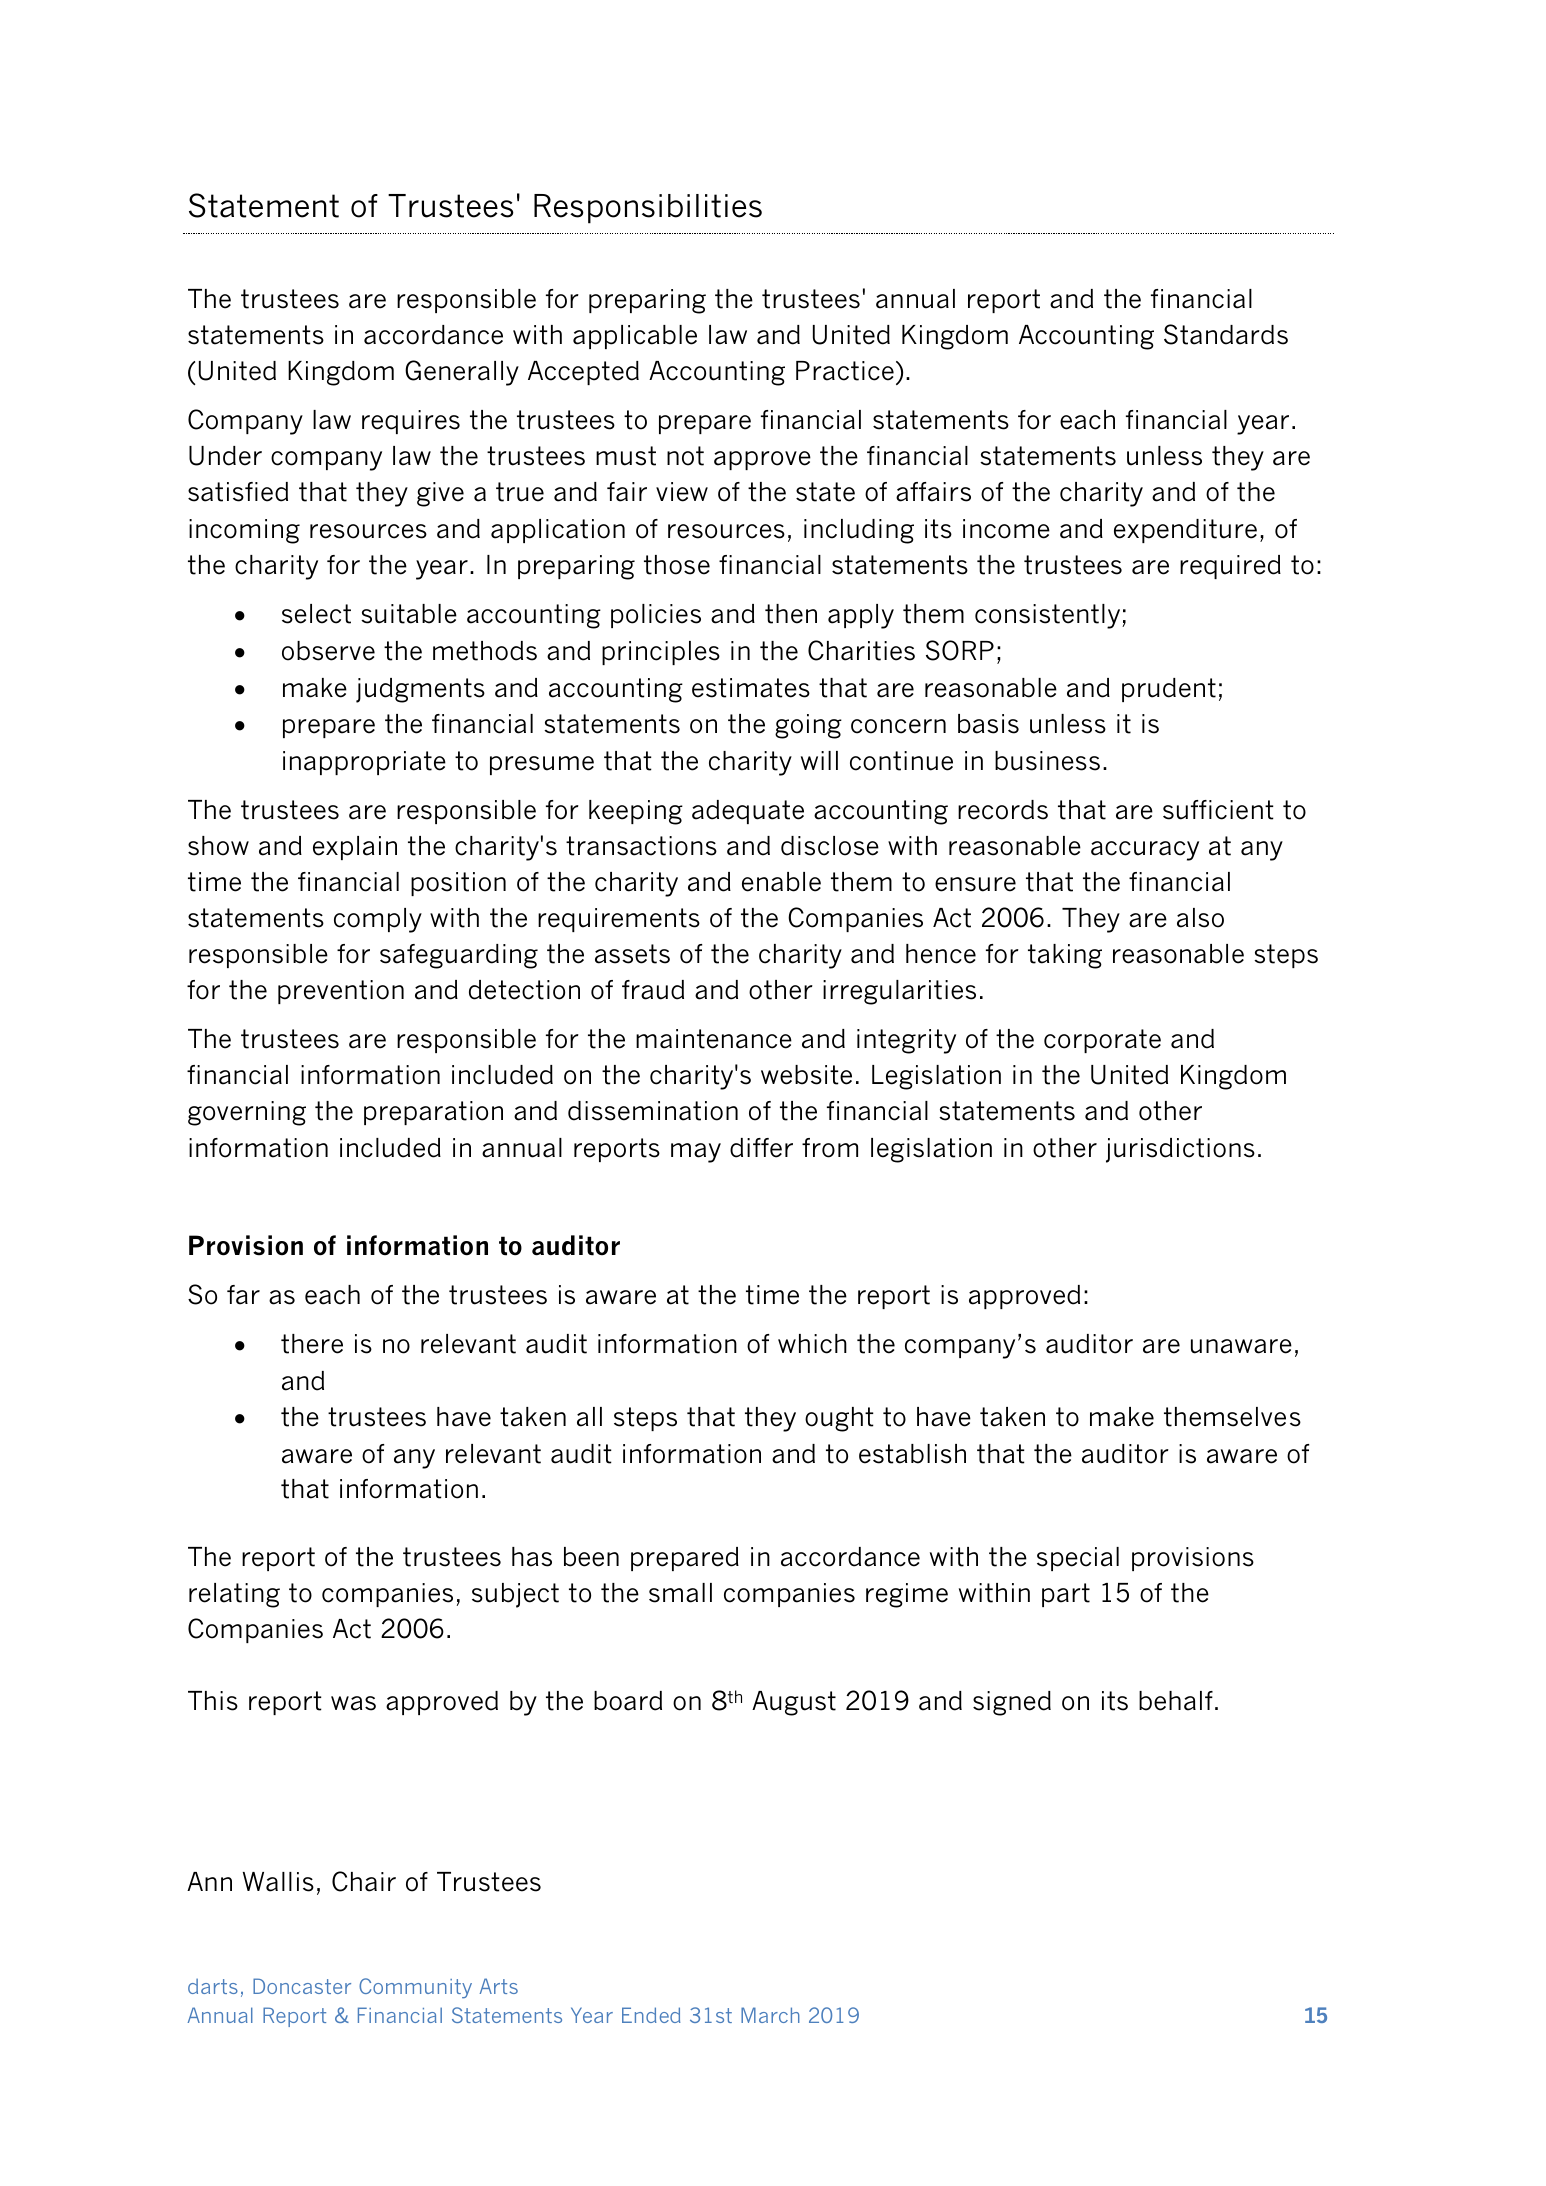 This screenshot has width=1546, height=2186. What do you see at coordinates (302, 1986) in the screenshot?
I see `Doncaster` at bounding box center [302, 1986].
